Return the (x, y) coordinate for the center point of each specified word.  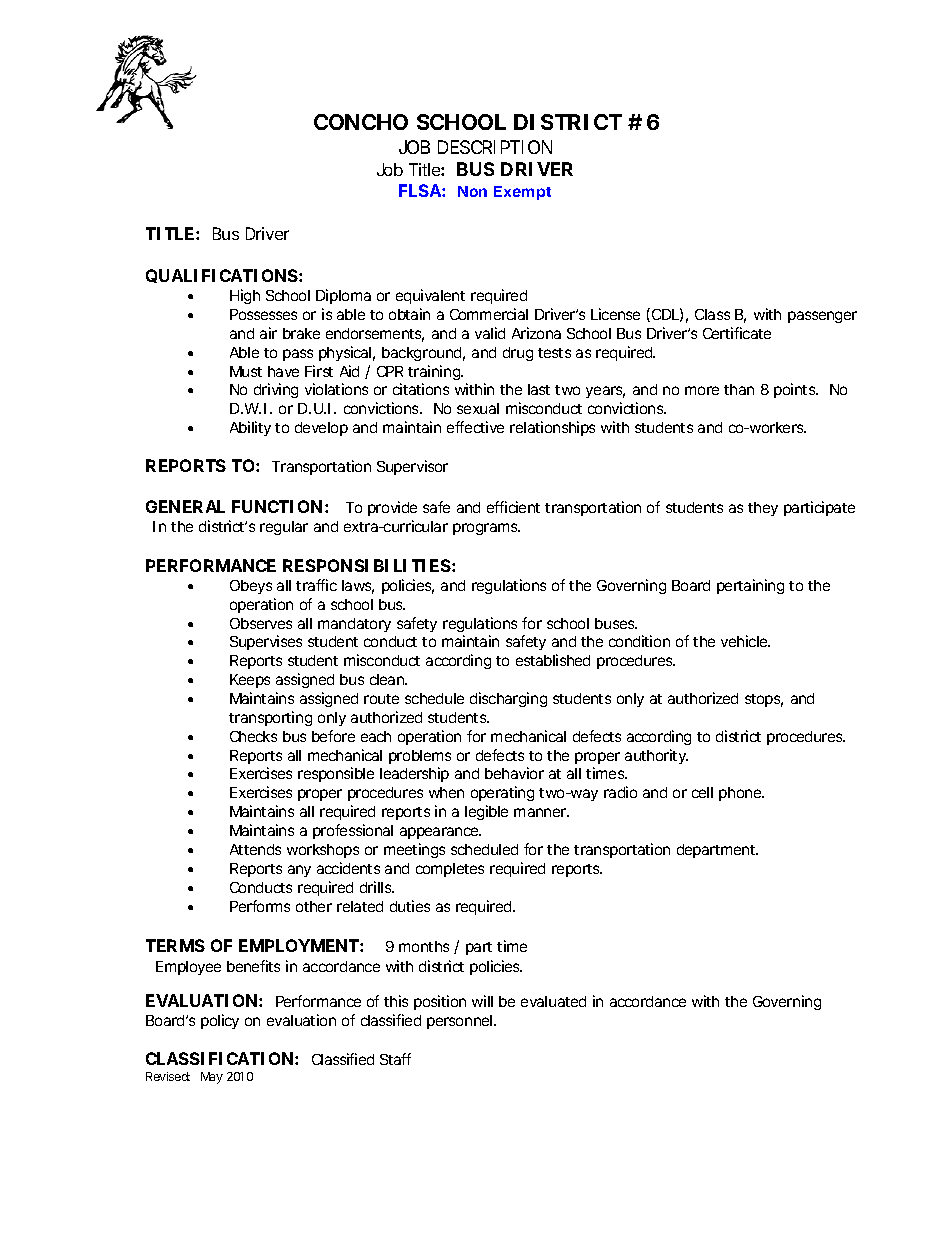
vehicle (745, 641)
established (553, 660)
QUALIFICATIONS (223, 276)
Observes (261, 623)
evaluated (553, 1001)
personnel (461, 1022)
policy (220, 1021)
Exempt (522, 193)
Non (472, 191)
